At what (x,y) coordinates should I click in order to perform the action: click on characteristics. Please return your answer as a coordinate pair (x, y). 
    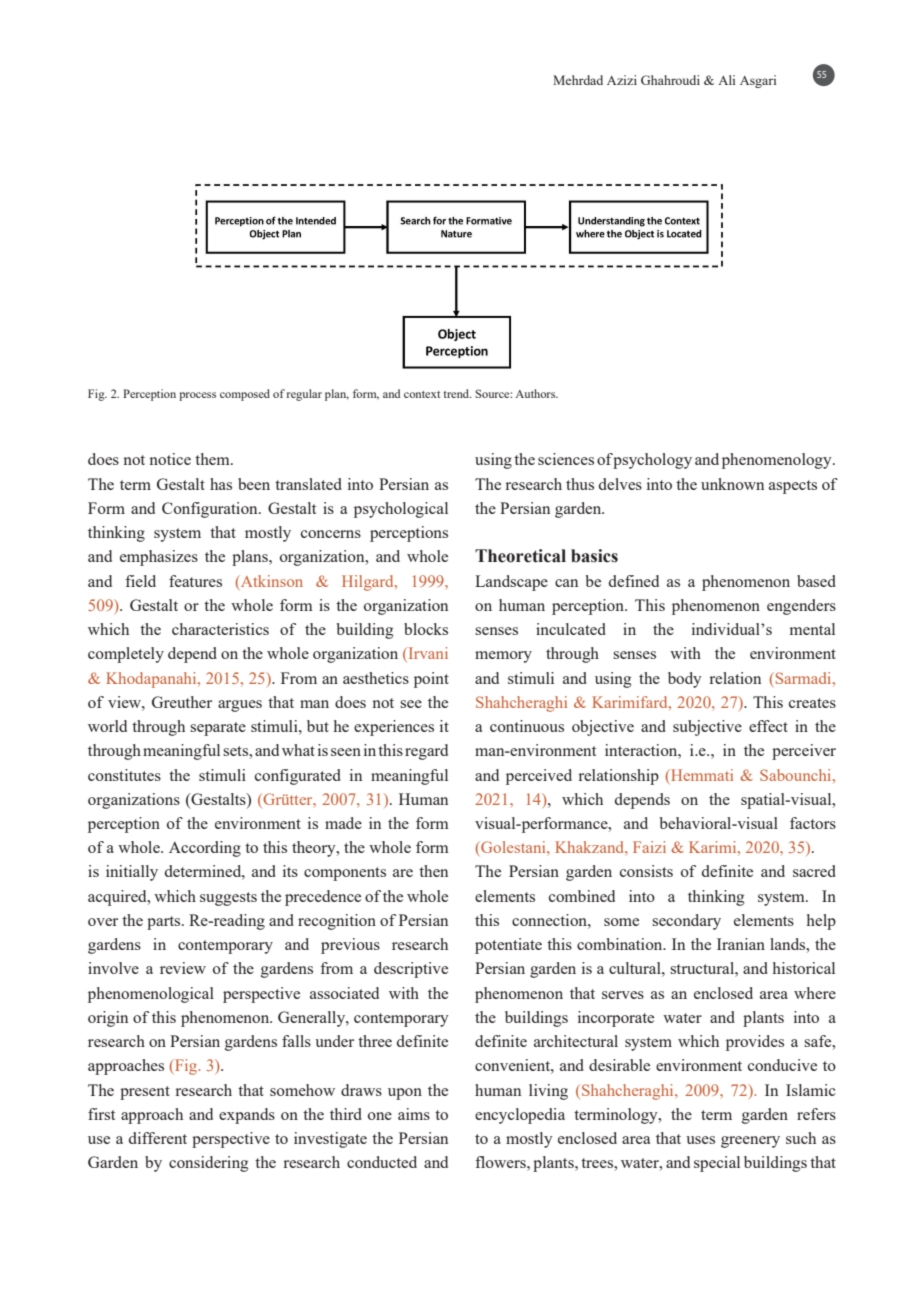
    Looking at the image, I should click on (220, 629).
